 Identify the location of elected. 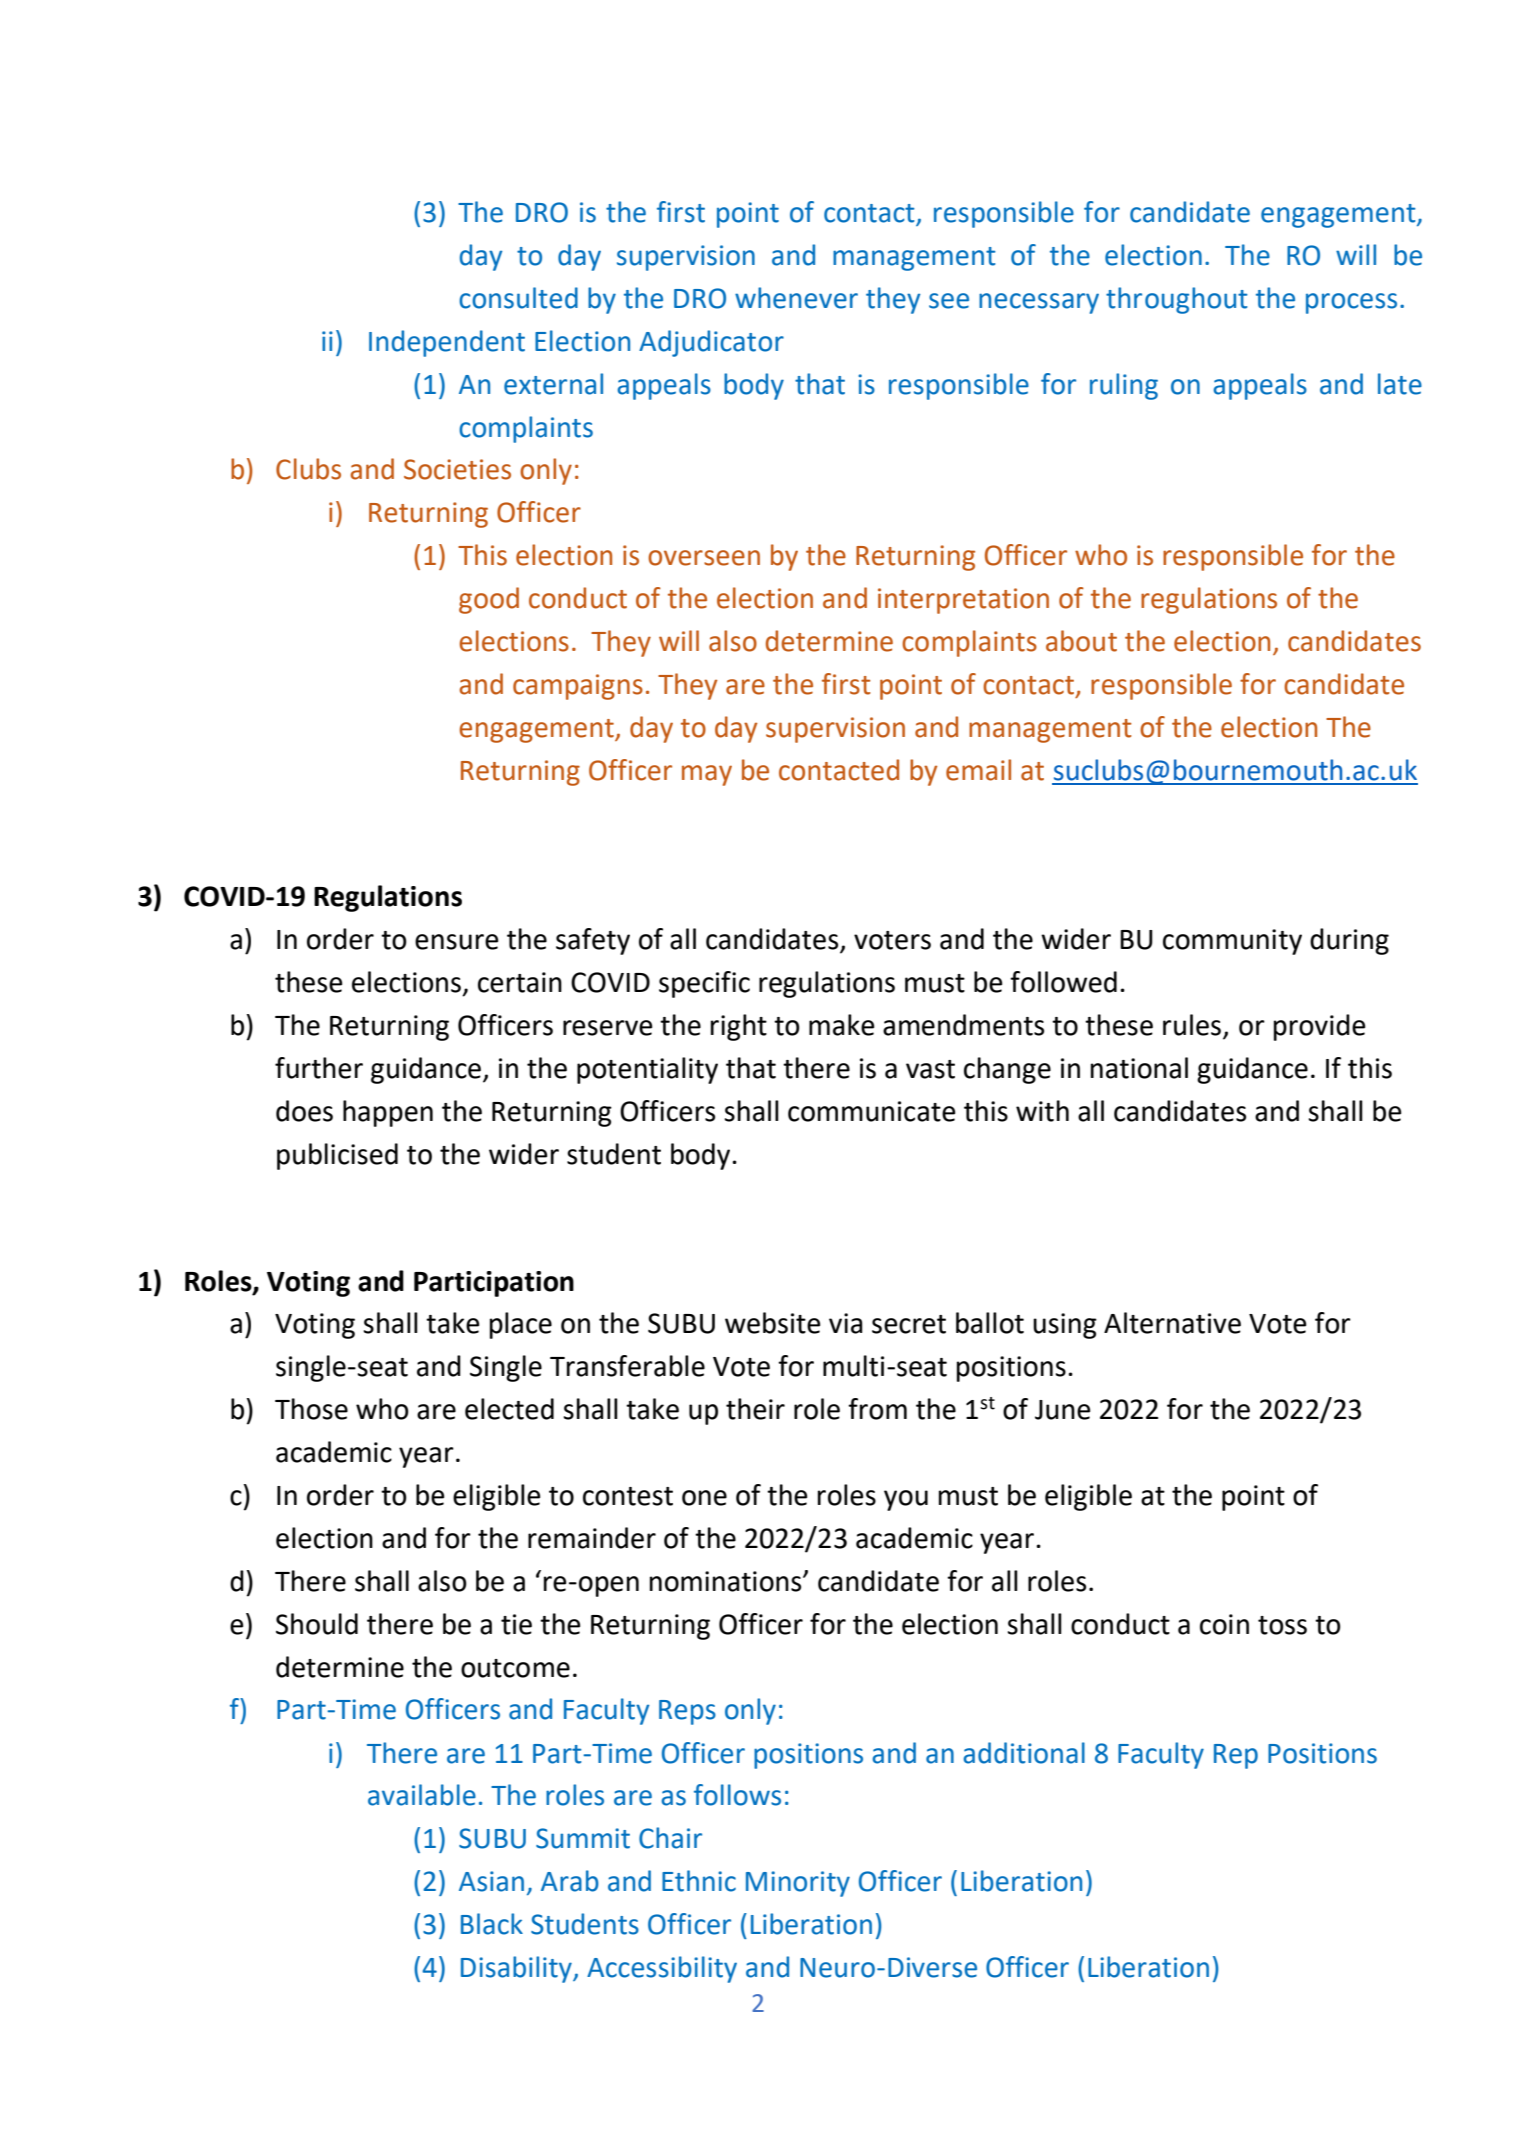
(509, 1409).
